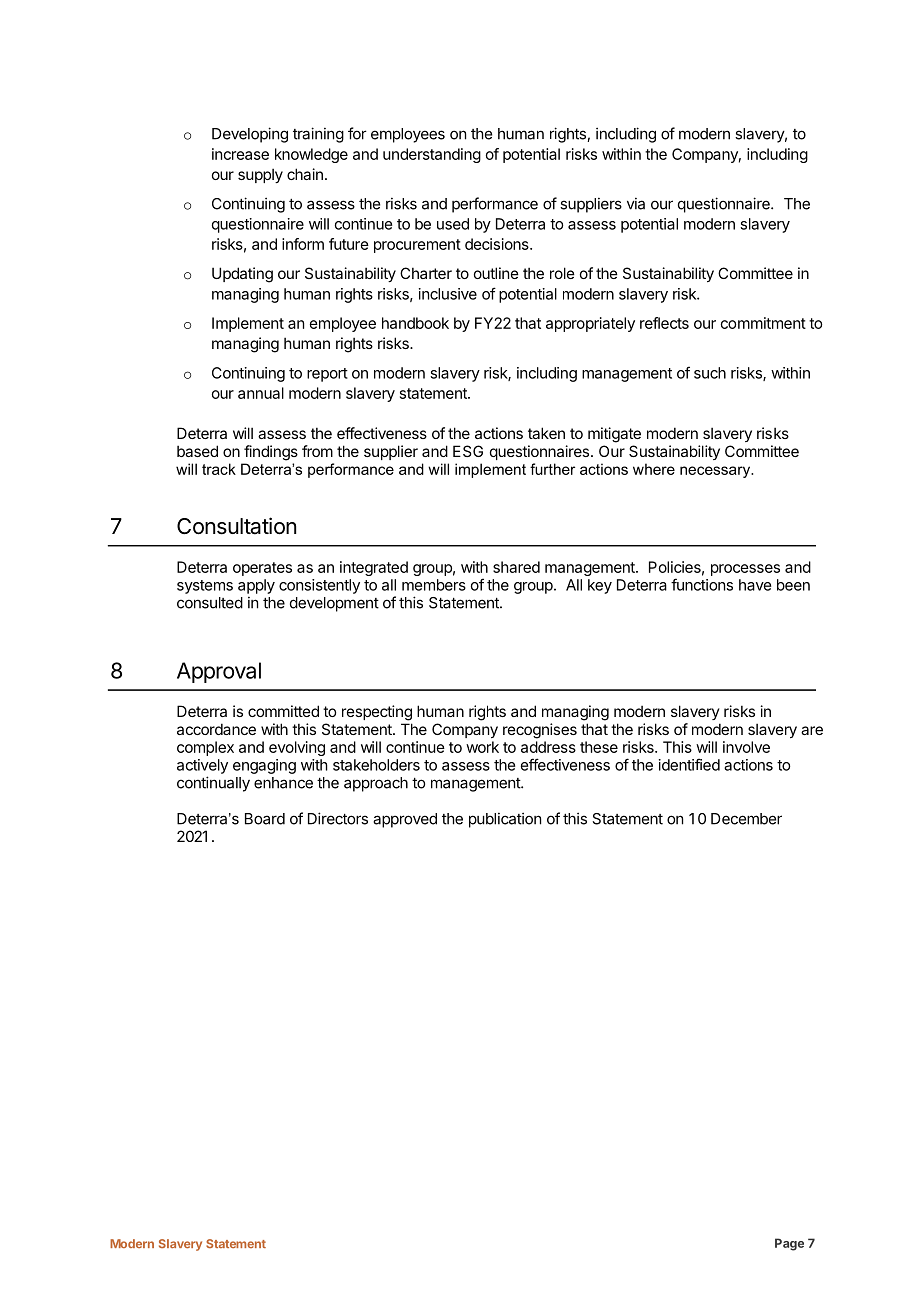  What do you see at coordinates (271, 453) in the page?
I see `findings` at bounding box center [271, 453].
